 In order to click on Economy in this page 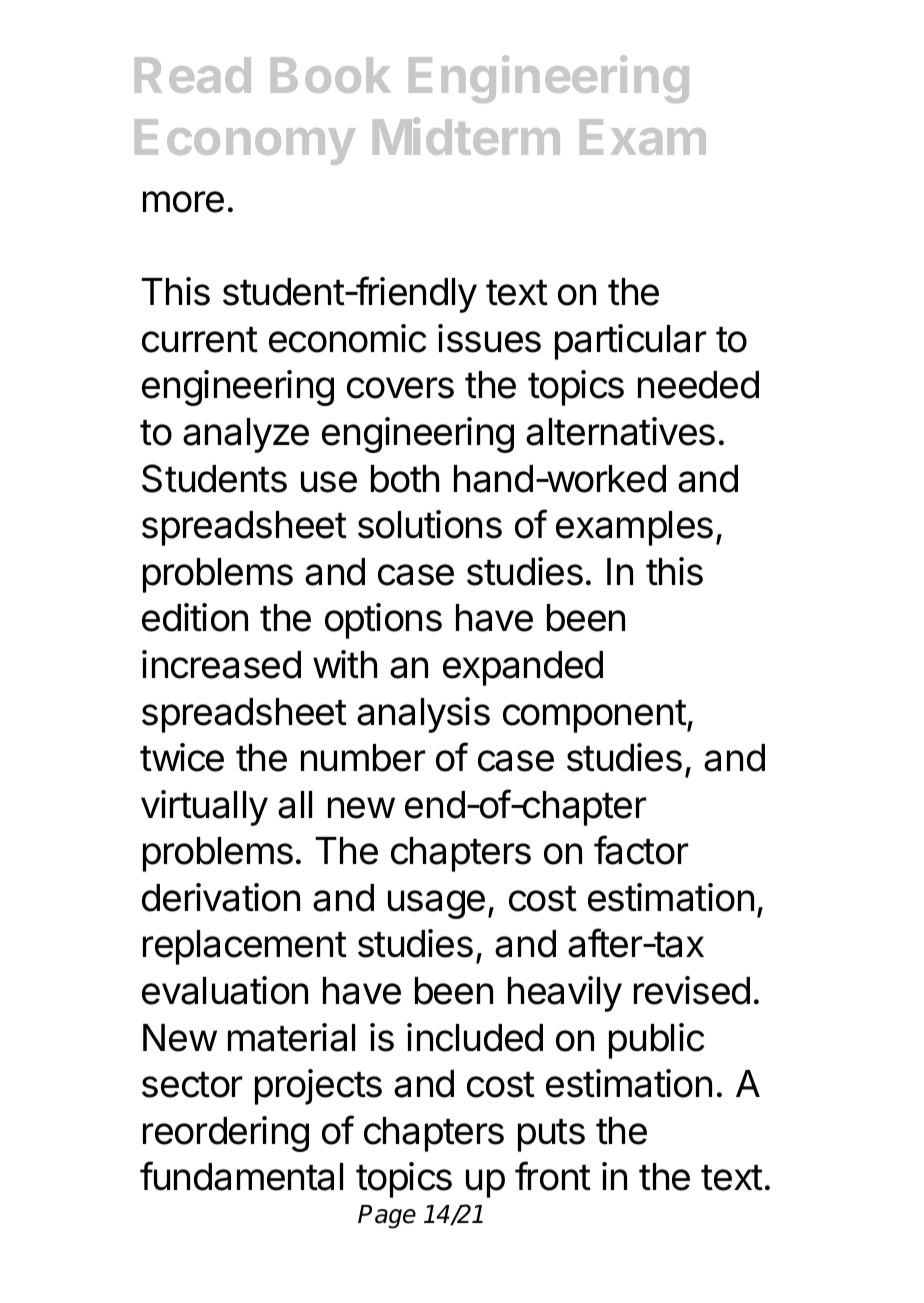, I will do `click(245, 142)`.
